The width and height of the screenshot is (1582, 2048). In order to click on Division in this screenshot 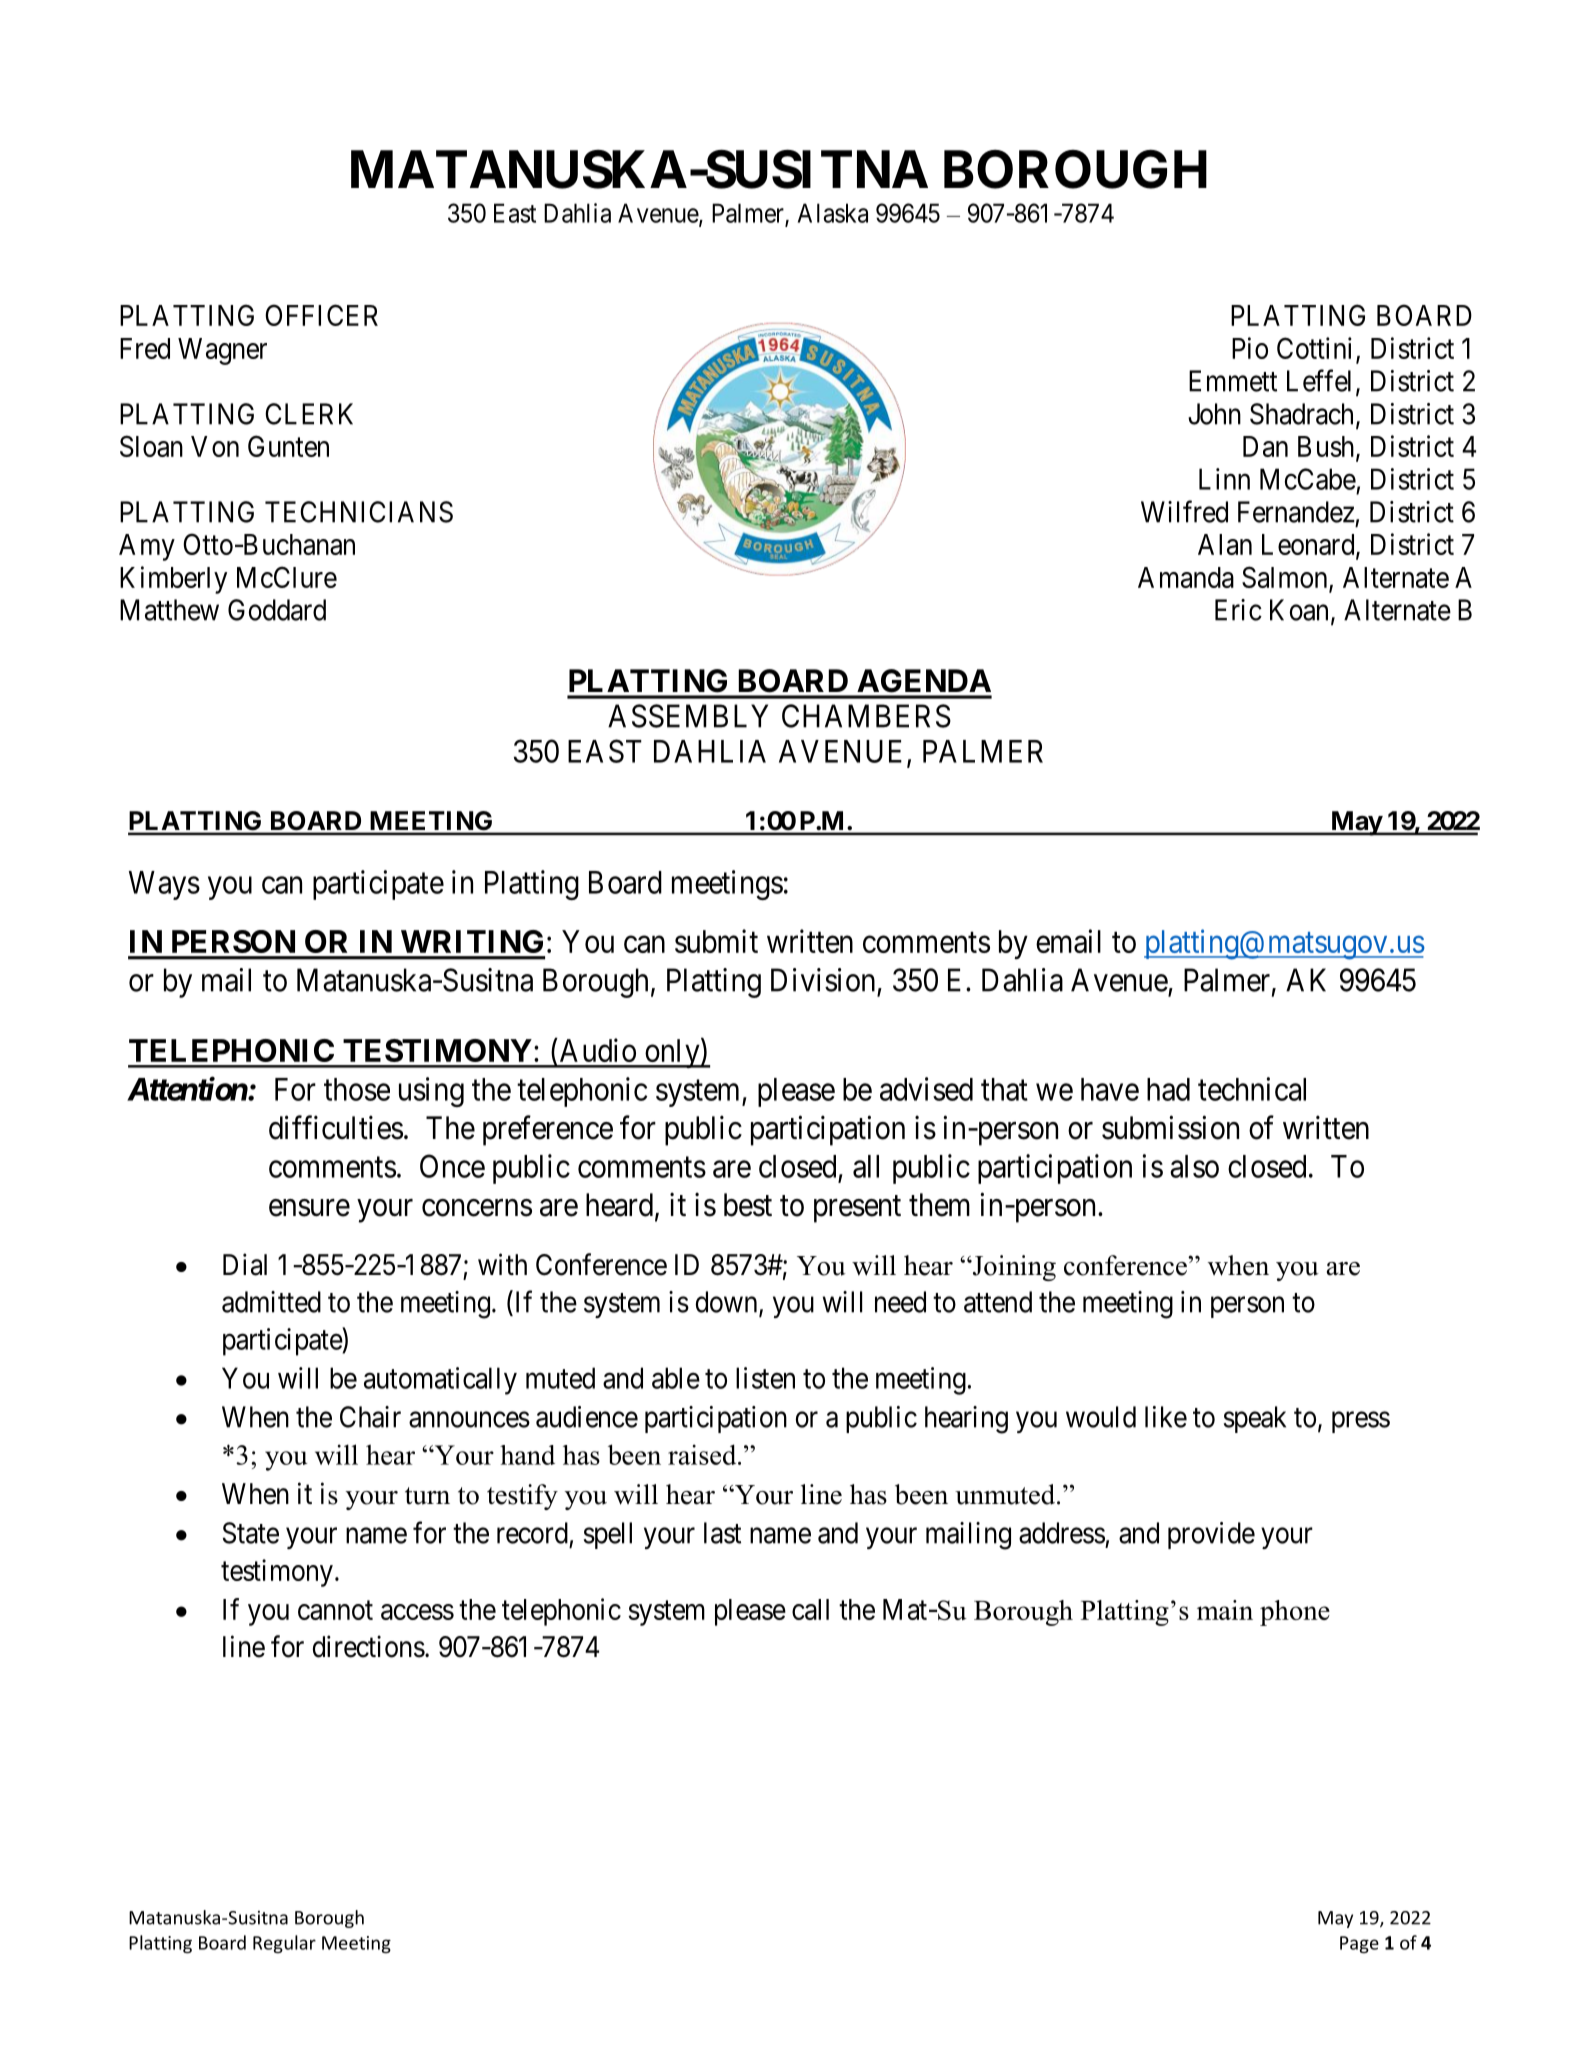, I will do `click(823, 980)`.
